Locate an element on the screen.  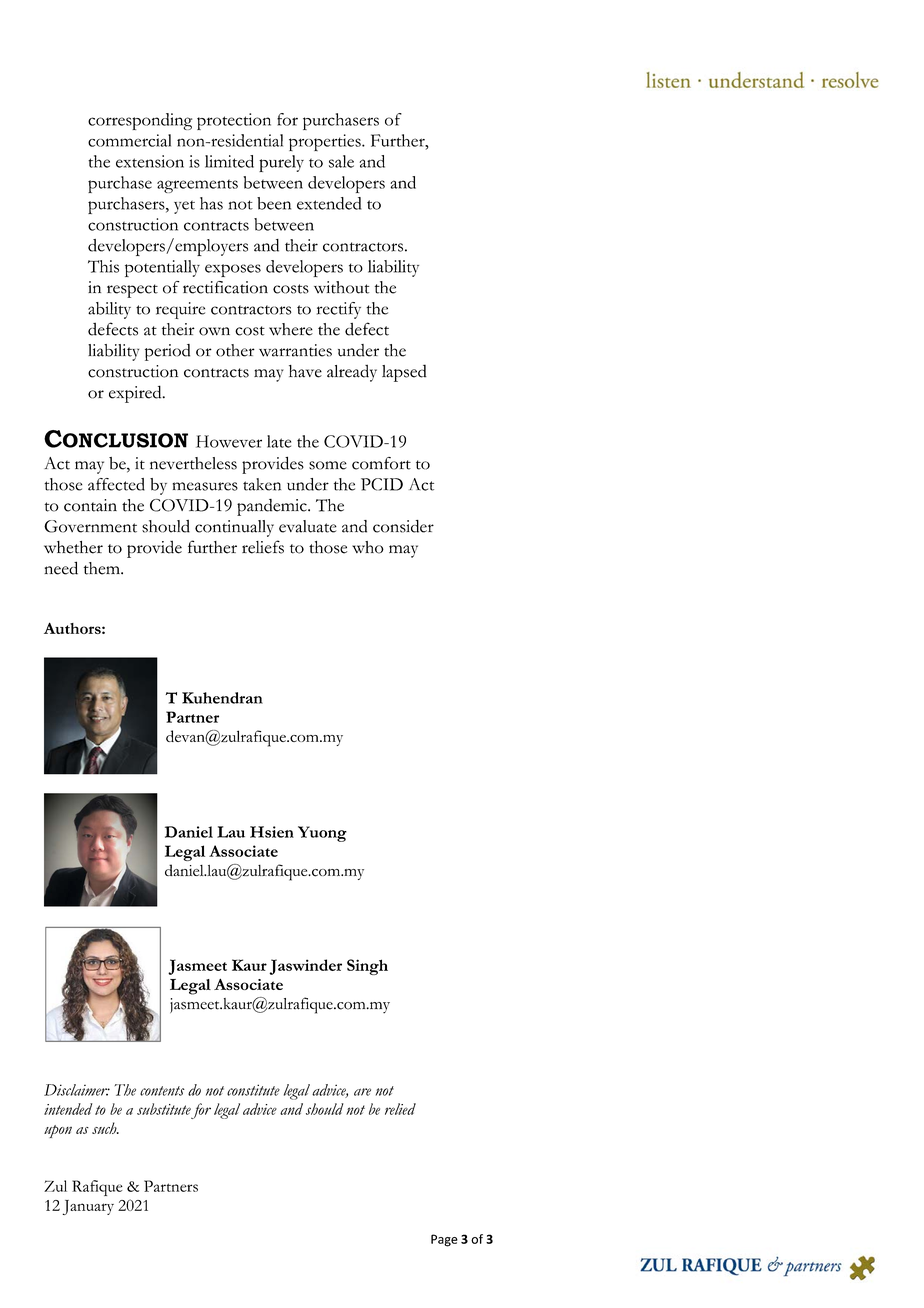
Page is located at coordinates (444, 1240).
